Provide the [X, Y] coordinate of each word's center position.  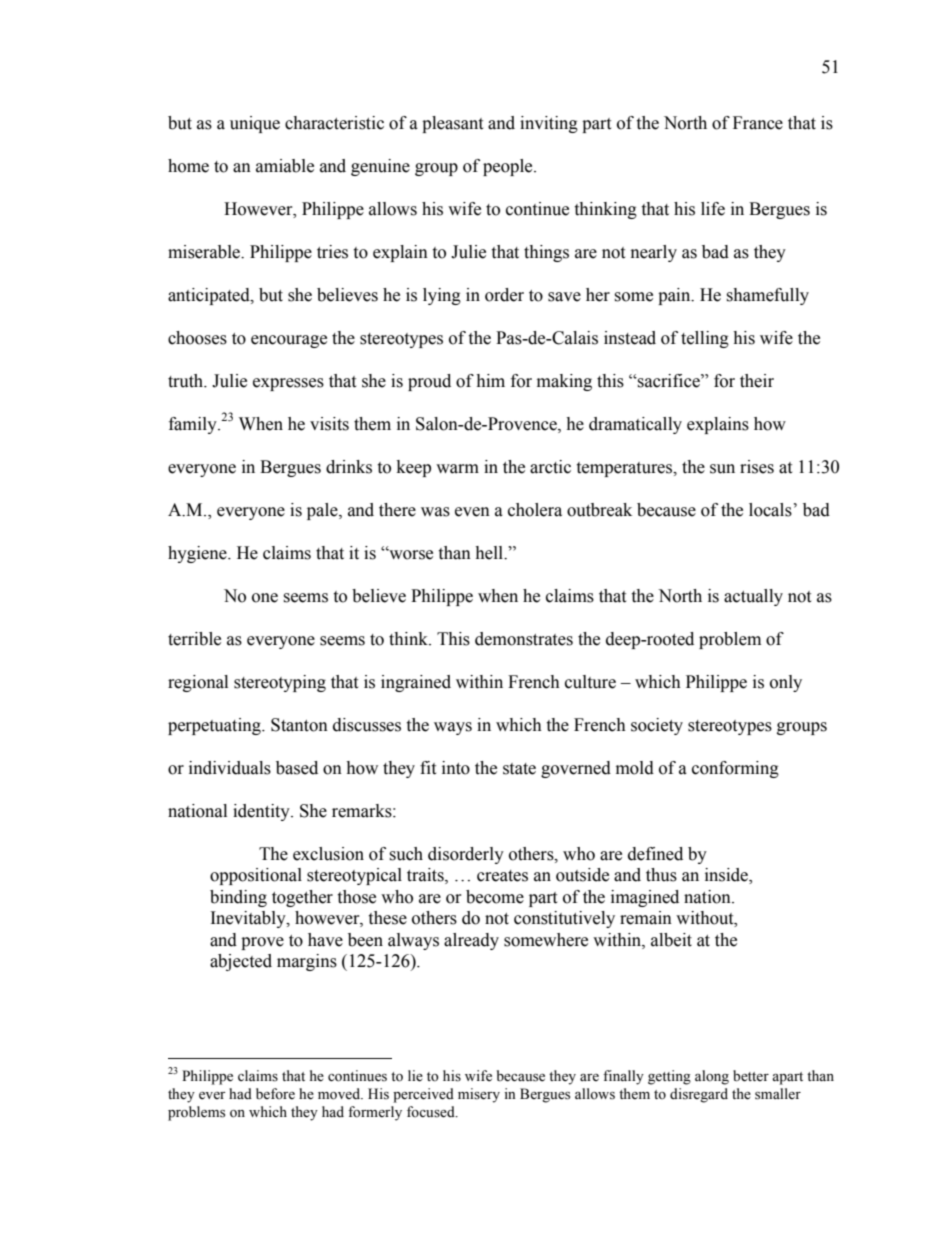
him [490, 380]
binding [238, 898]
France [758, 123]
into [456, 768]
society [657, 726]
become [495, 897]
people [509, 167]
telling [705, 339]
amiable [285, 166]
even [472, 512]
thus [661, 875]
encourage [289, 341]
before [275, 1094]
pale [323, 511]
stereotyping [280, 683]
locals [770, 510]
